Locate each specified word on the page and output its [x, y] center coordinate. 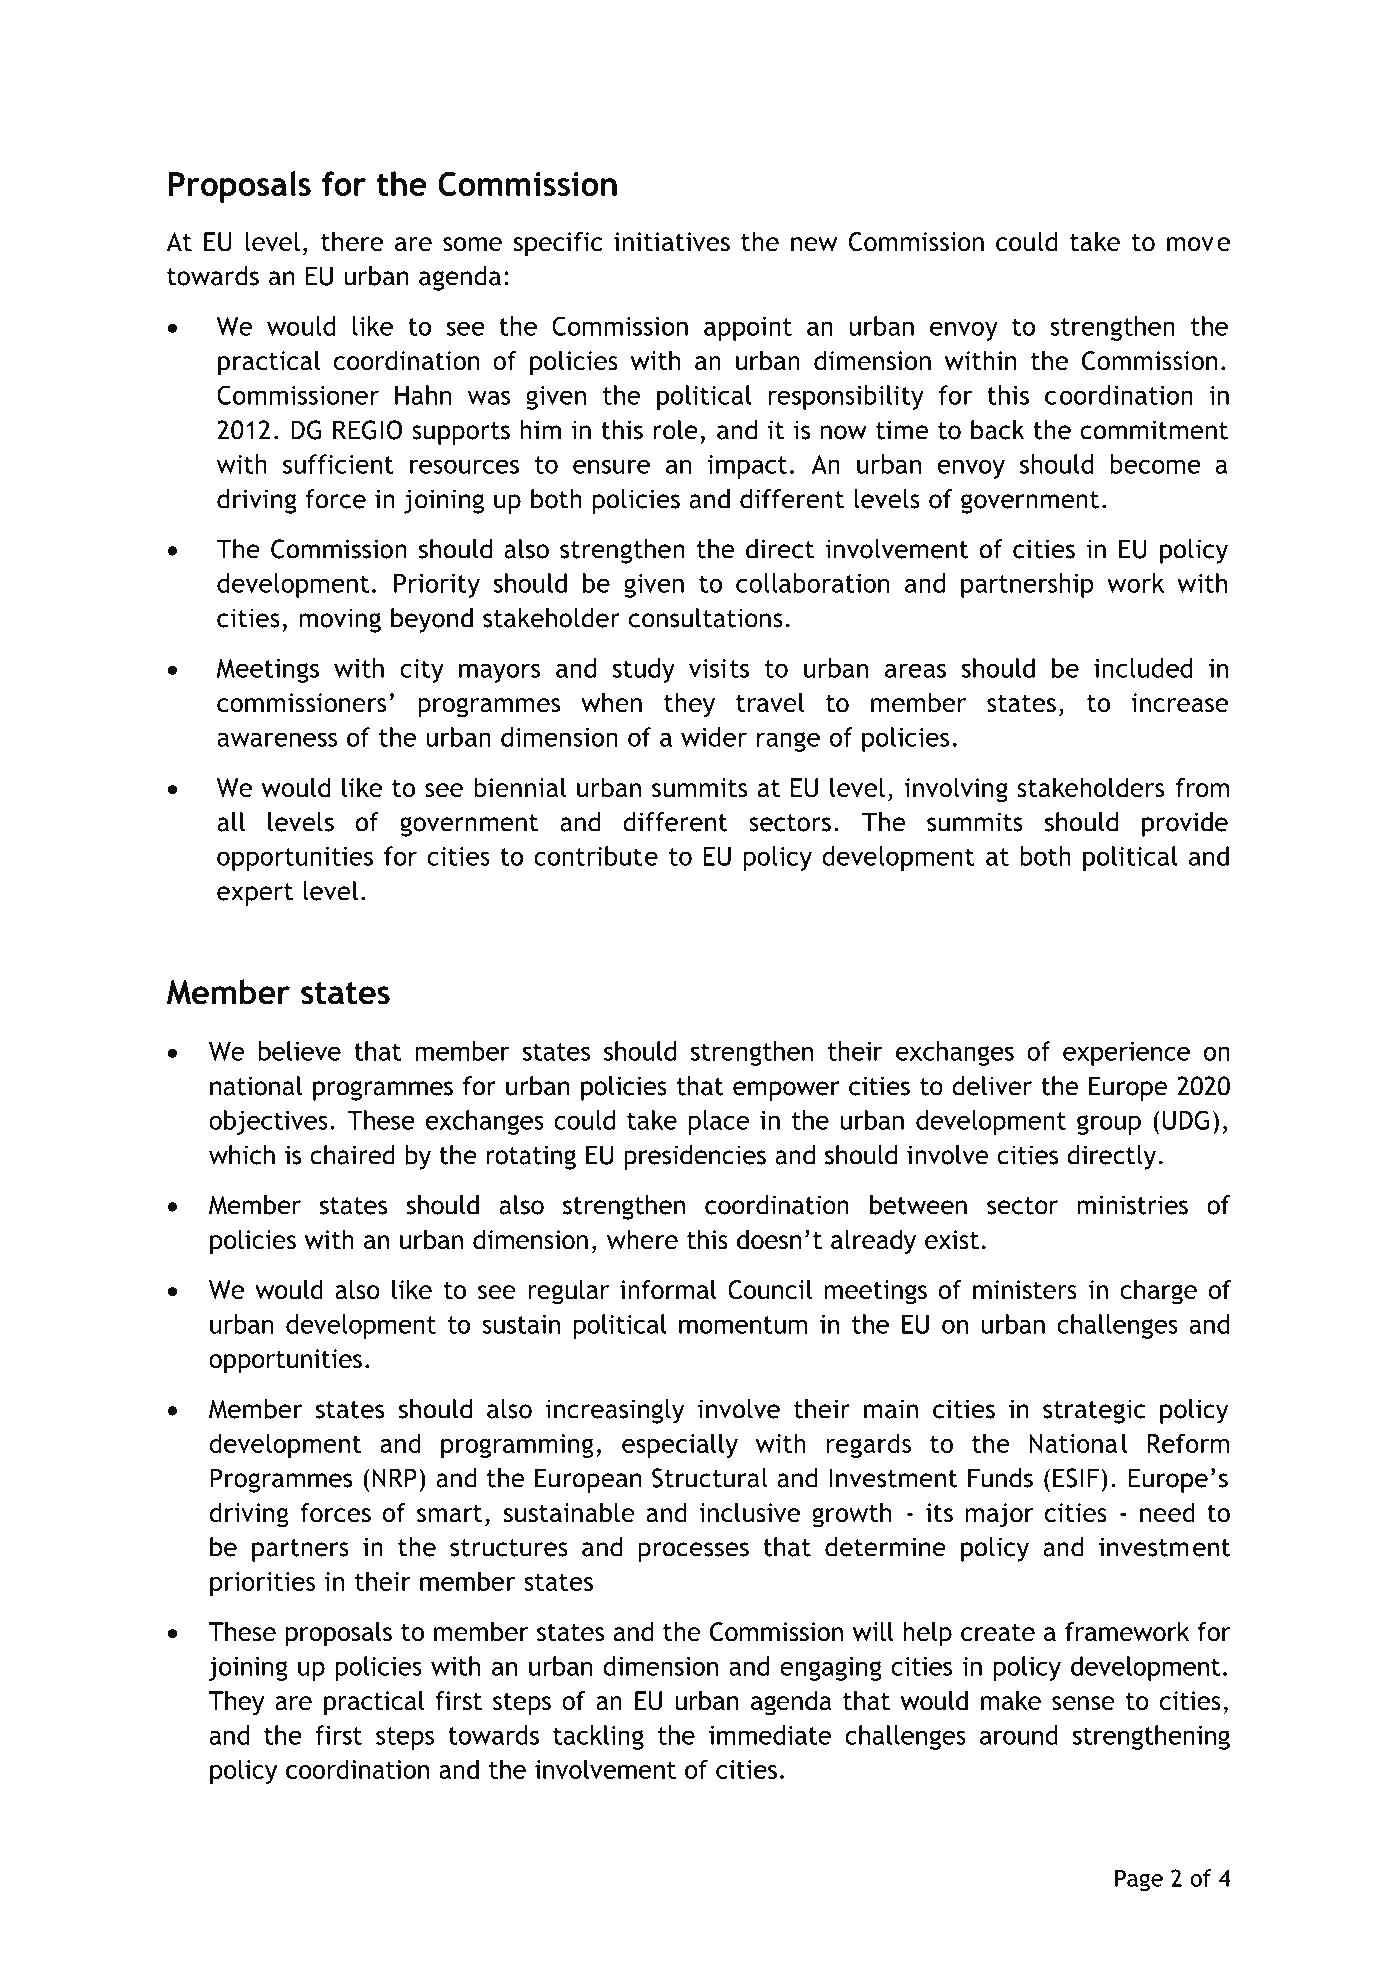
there [352, 242]
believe [300, 1051]
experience [1126, 1054]
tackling [598, 1737]
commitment [1154, 430]
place [719, 1122]
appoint [748, 329]
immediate [770, 1735]
